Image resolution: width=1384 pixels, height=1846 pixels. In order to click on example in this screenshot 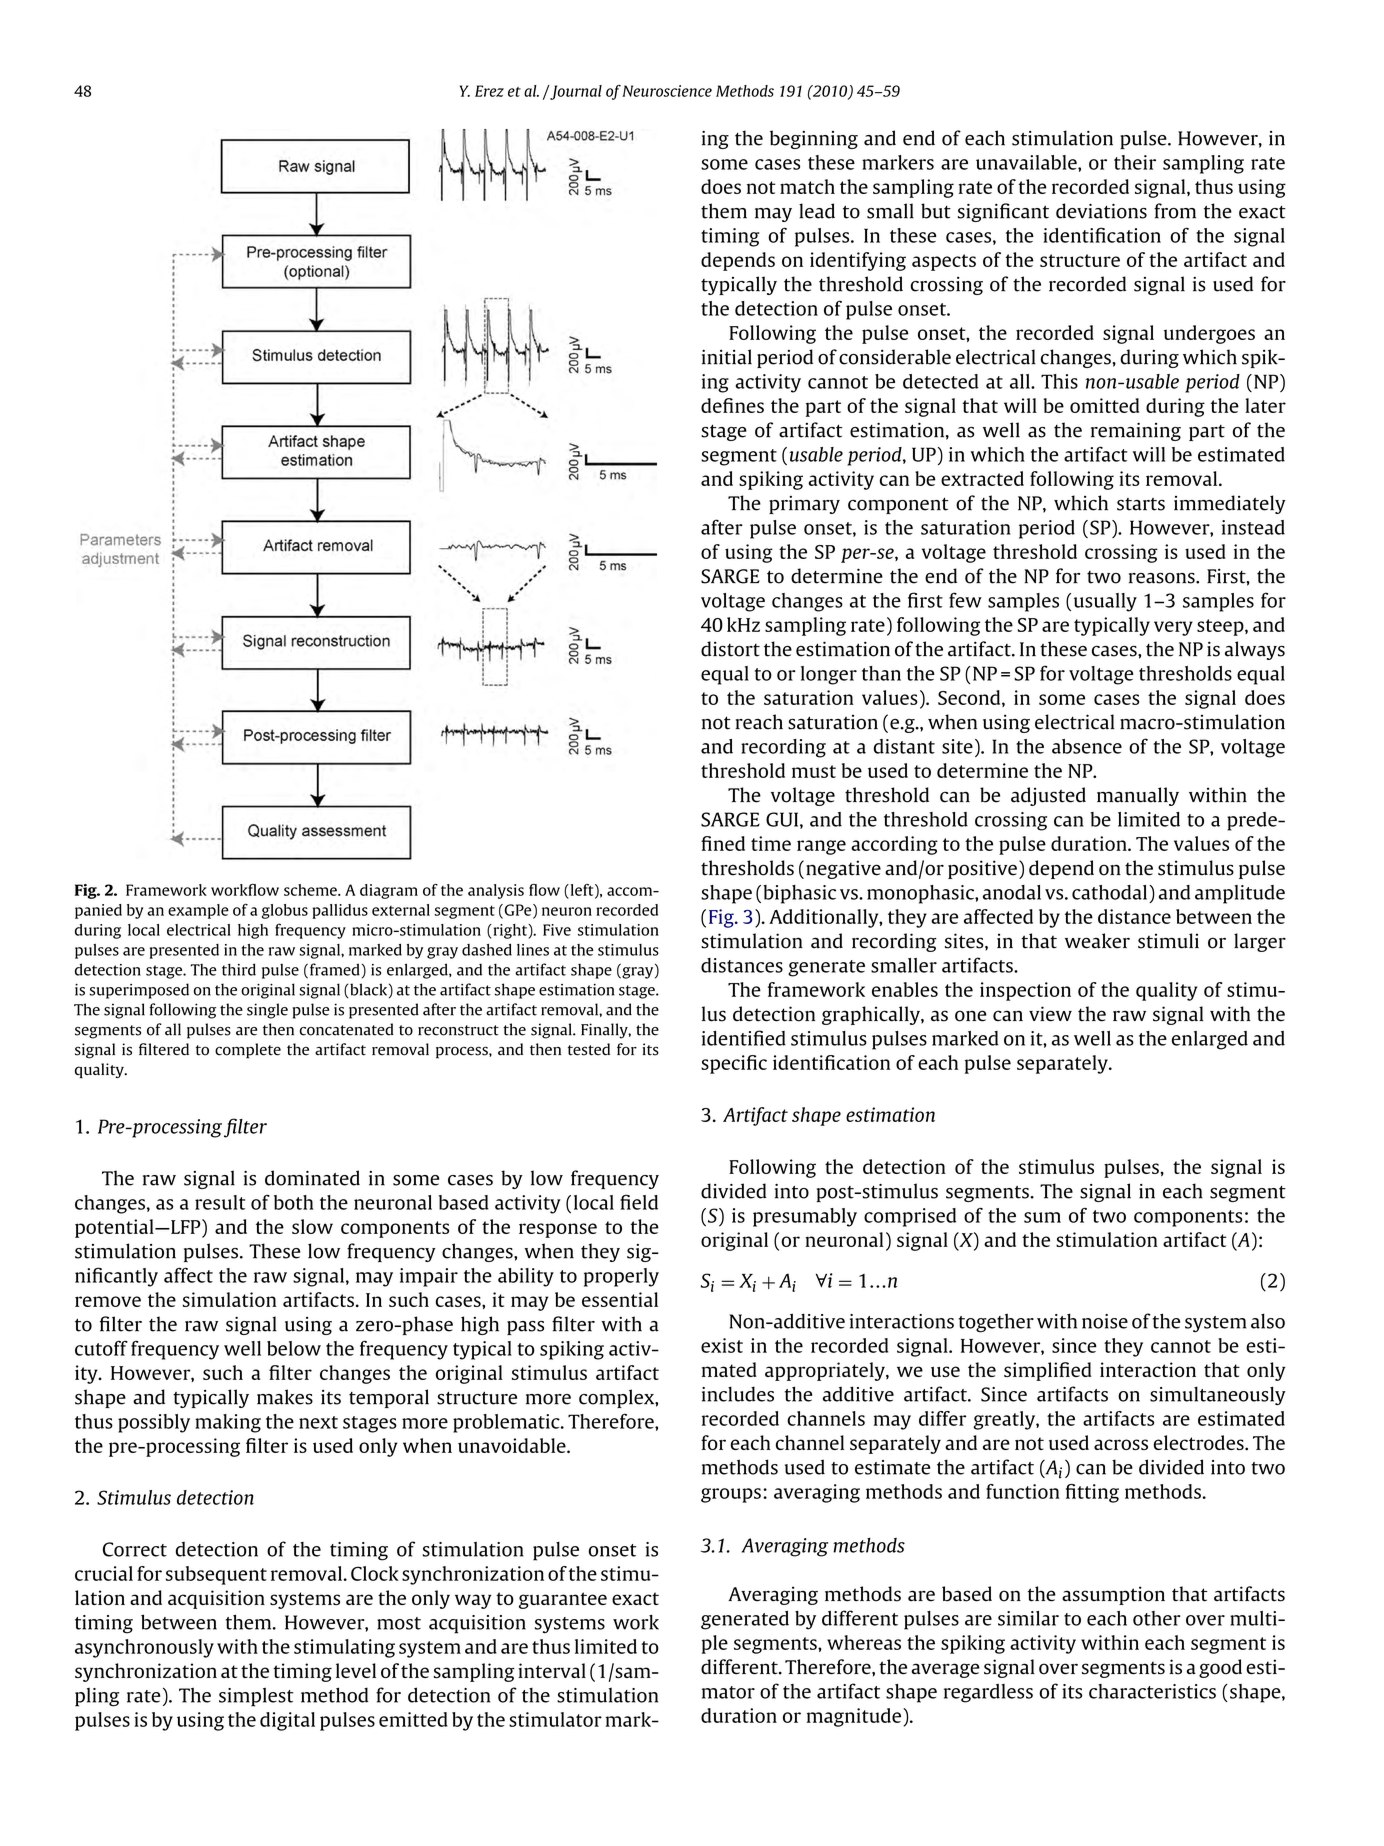, I will do `click(198, 911)`.
